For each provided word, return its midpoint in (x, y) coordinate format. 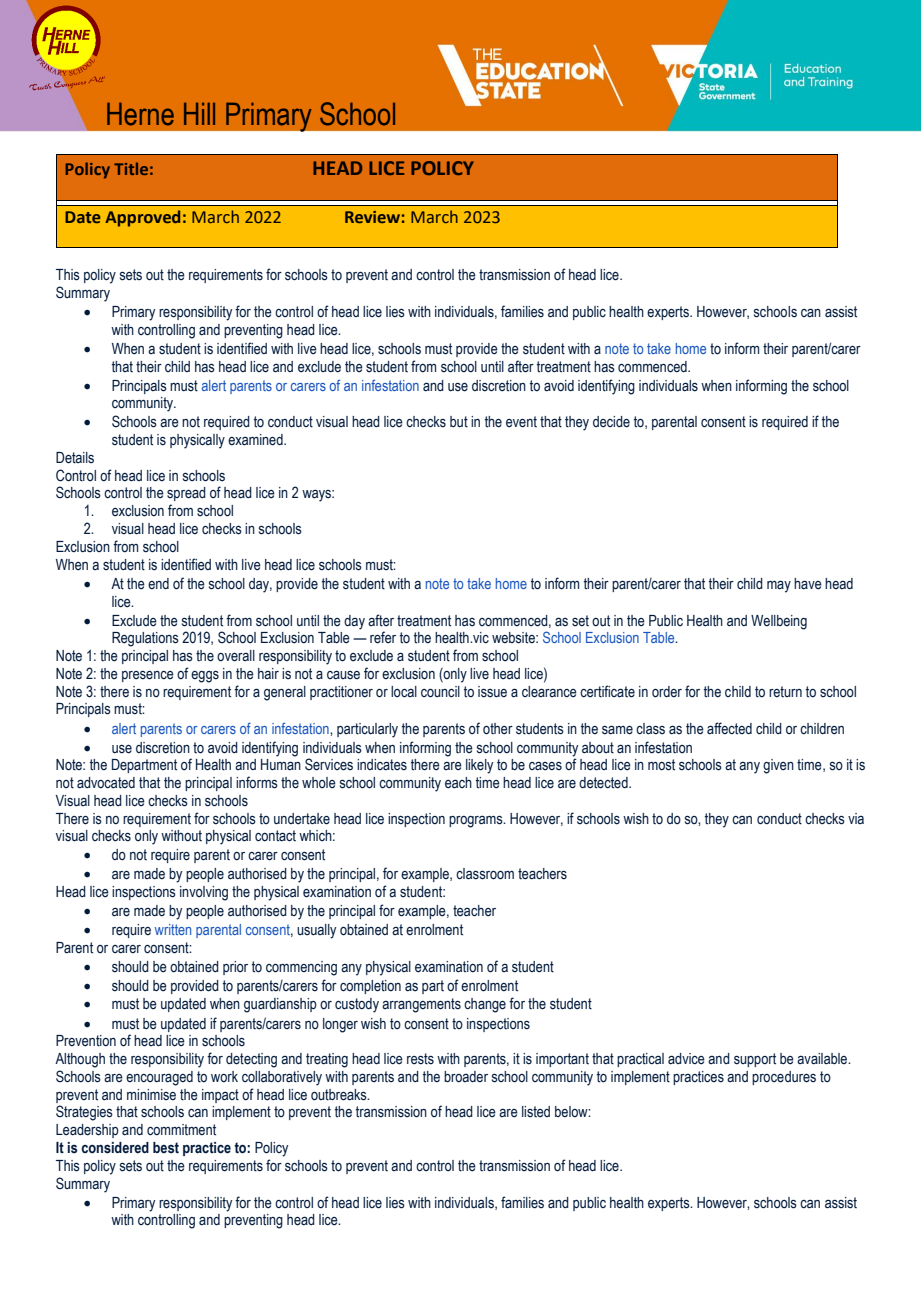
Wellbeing (779, 622)
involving (204, 893)
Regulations (145, 639)
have (808, 584)
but (459, 422)
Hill (199, 114)
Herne (140, 114)
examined (256, 440)
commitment (181, 1130)
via (856, 818)
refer (383, 637)
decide (611, 422)
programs (477, 821)
